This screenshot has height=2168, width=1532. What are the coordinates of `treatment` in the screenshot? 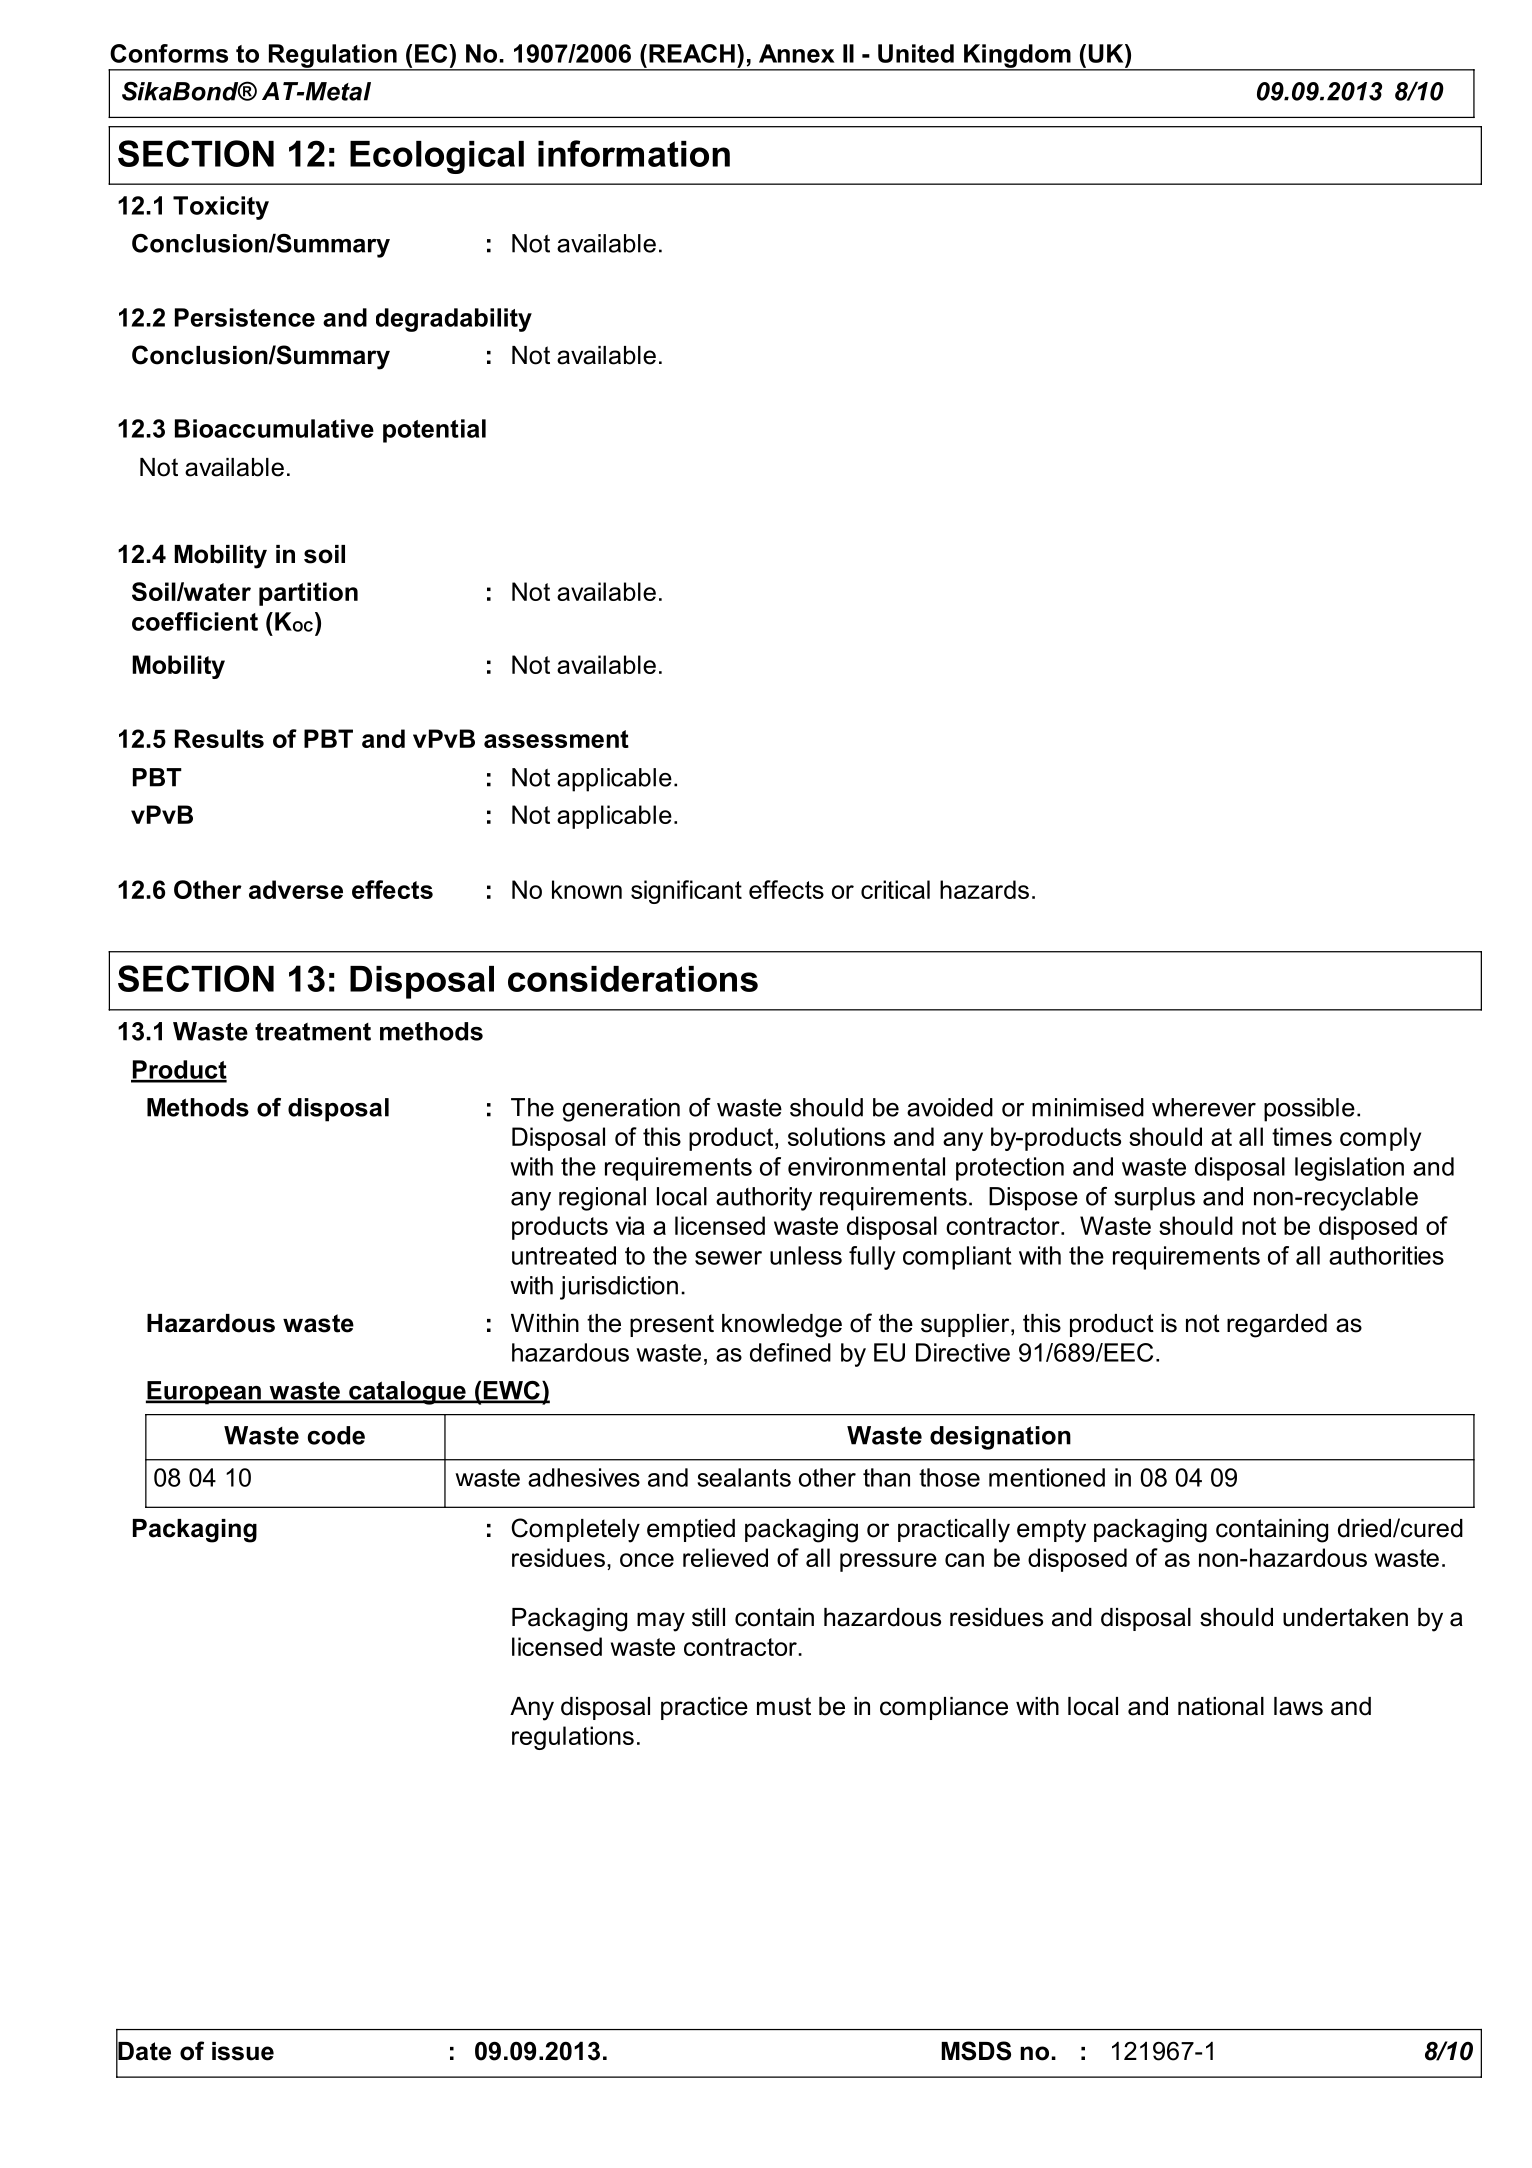 It's located at (313, 1031).
